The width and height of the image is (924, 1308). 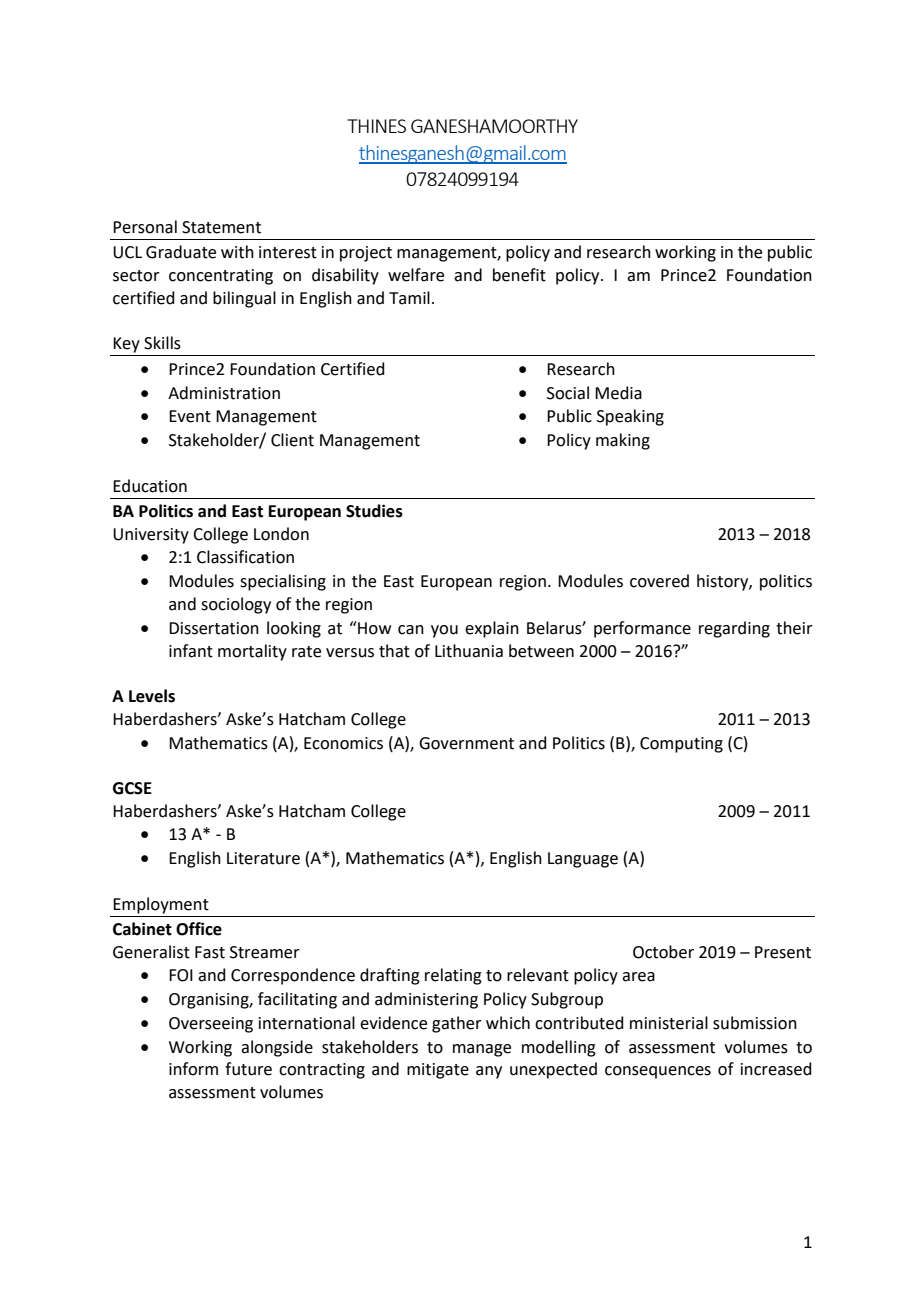 What do you see at coordinates (681, 745) in the image?
I see `Computing` at bounding box center [681, 745].
